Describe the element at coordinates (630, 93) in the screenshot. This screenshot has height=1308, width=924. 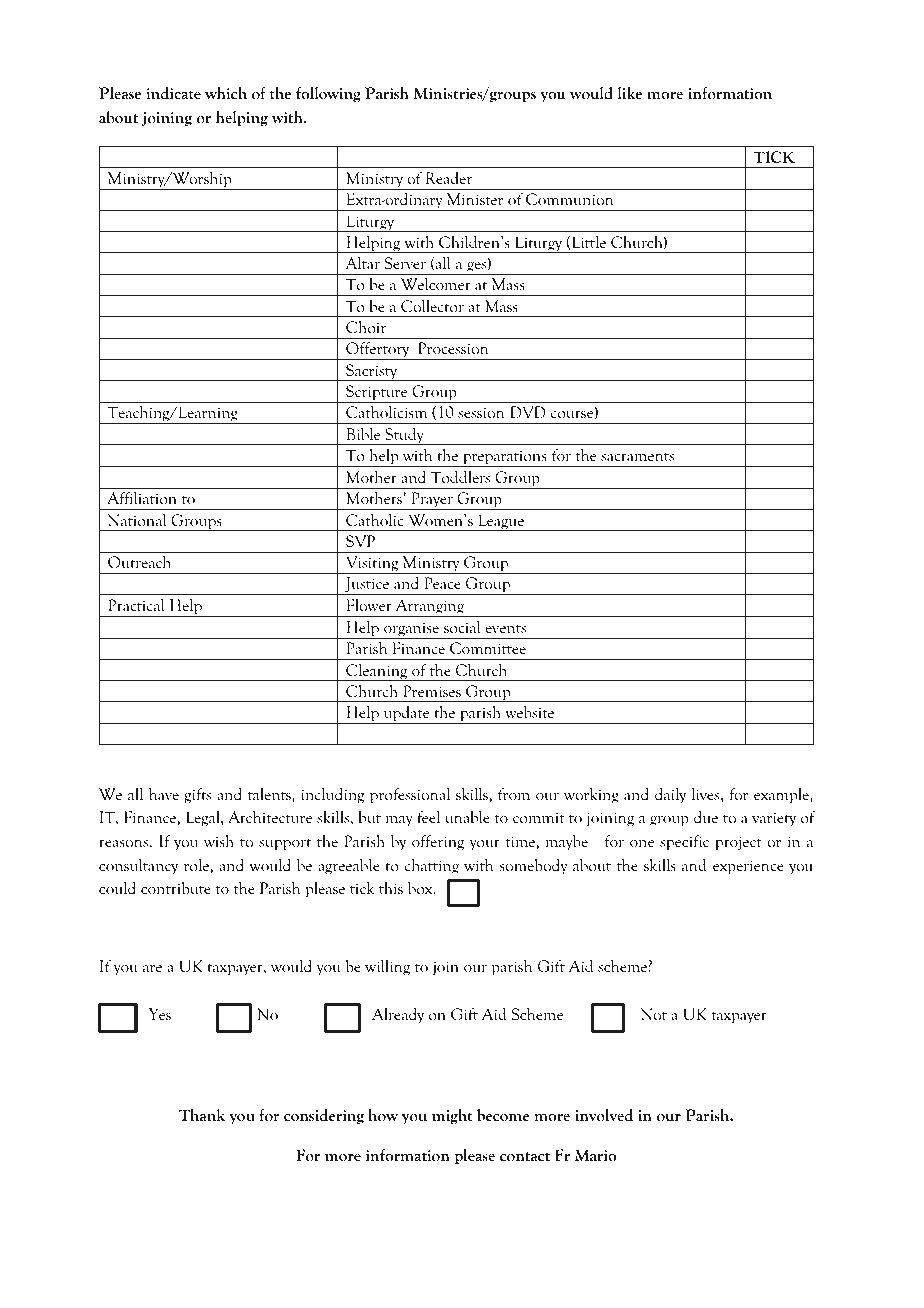
I see `like` at that location.
